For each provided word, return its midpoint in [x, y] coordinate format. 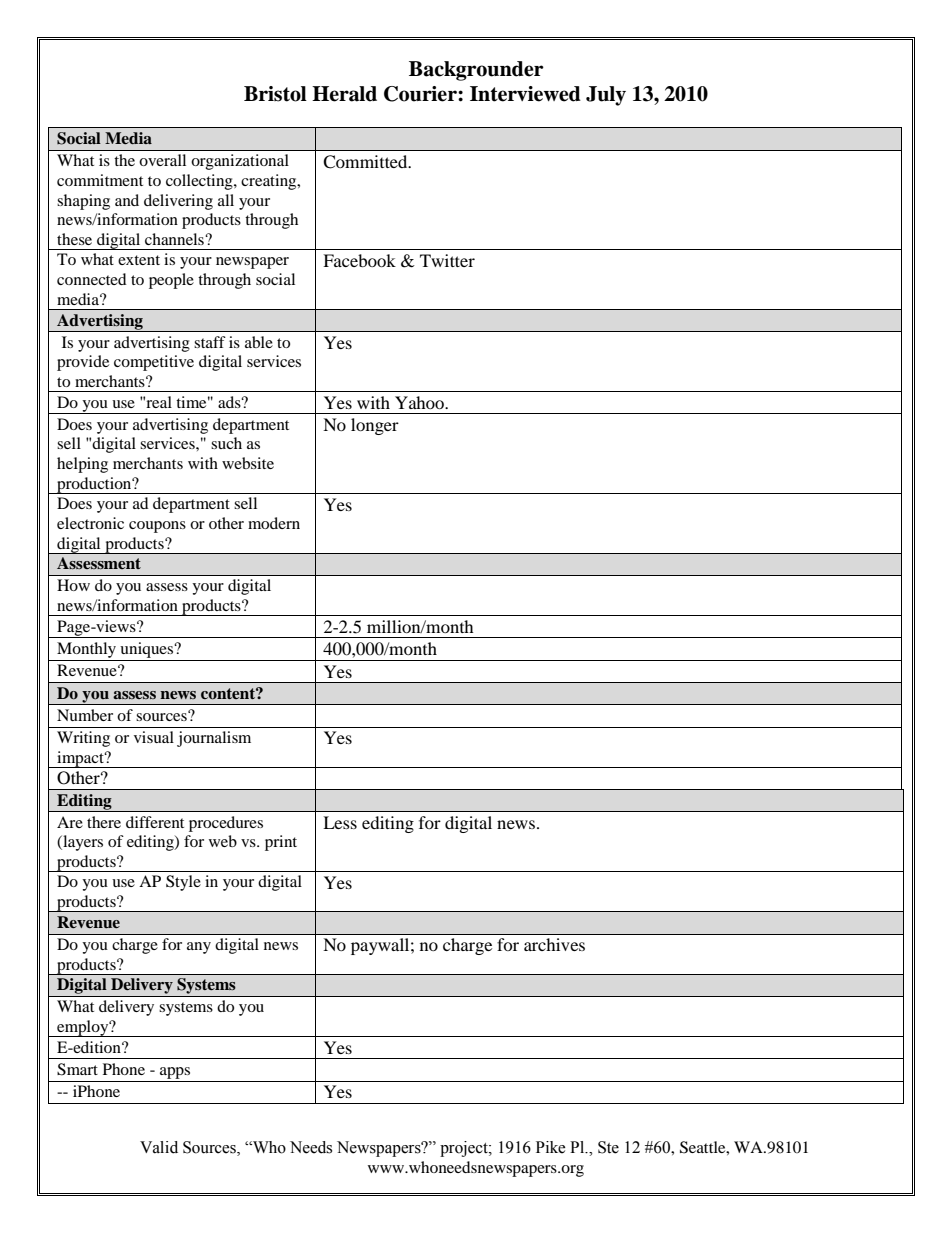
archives [554, 944]
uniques [148, 650]
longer [375, 426]
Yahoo [420, 402]
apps [175, 1073]
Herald [344, 94]
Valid [159, 1147]
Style [183, 883]
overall [162, 160]
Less [340, 822]
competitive [154, 363]
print [281, 843]
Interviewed [525, 94]
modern [274, 523]
